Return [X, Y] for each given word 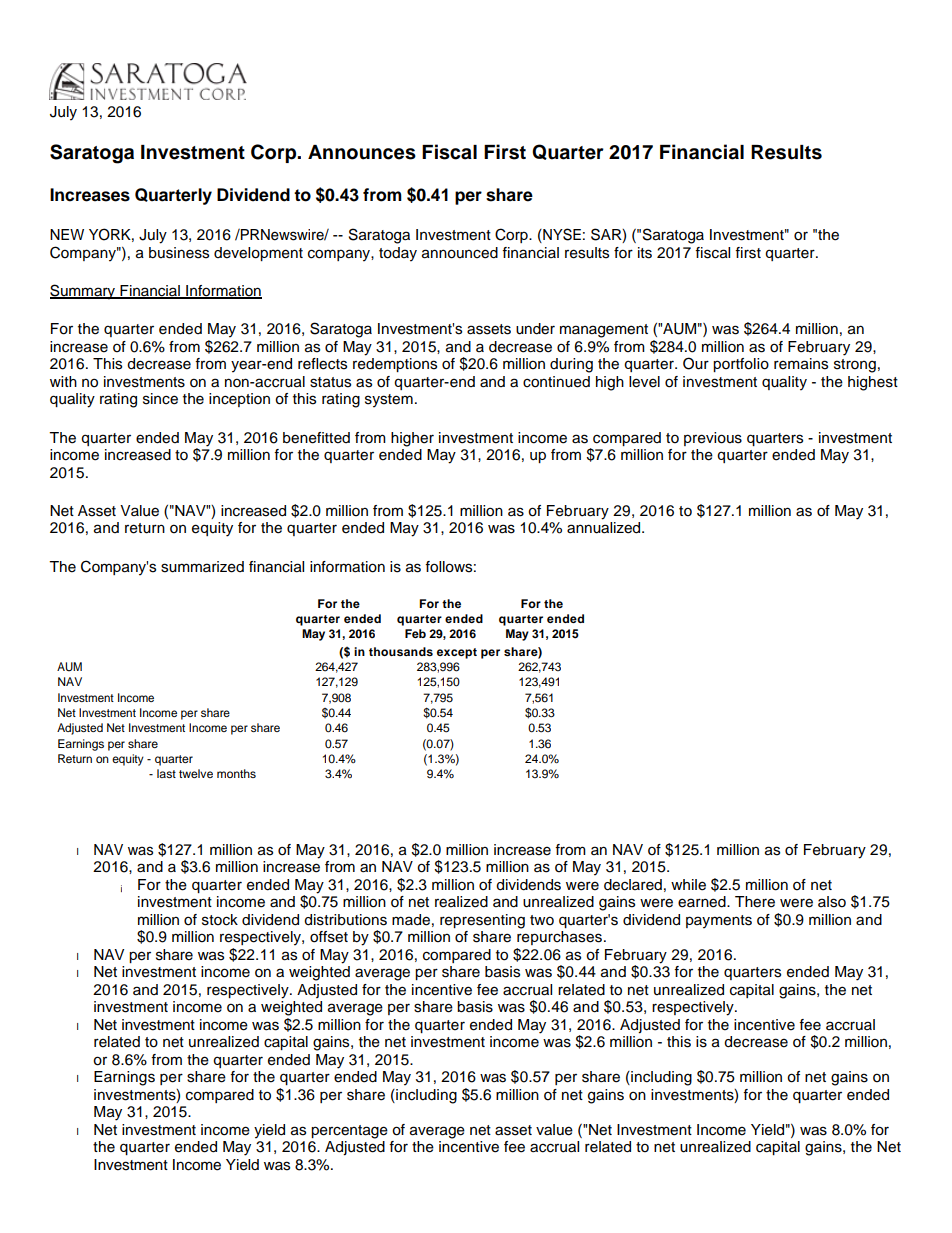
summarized [202, 567]
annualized [605, 528]
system [389, 401]
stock [220, 920]
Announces [362, 152]
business [179, 253]
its [645, 253]
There [755, 902]
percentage [349, 1132]
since [160, 399]
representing [482, 921]
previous [713, 439]
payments [719, 922]
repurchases [559, 938]
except [457, 653]
